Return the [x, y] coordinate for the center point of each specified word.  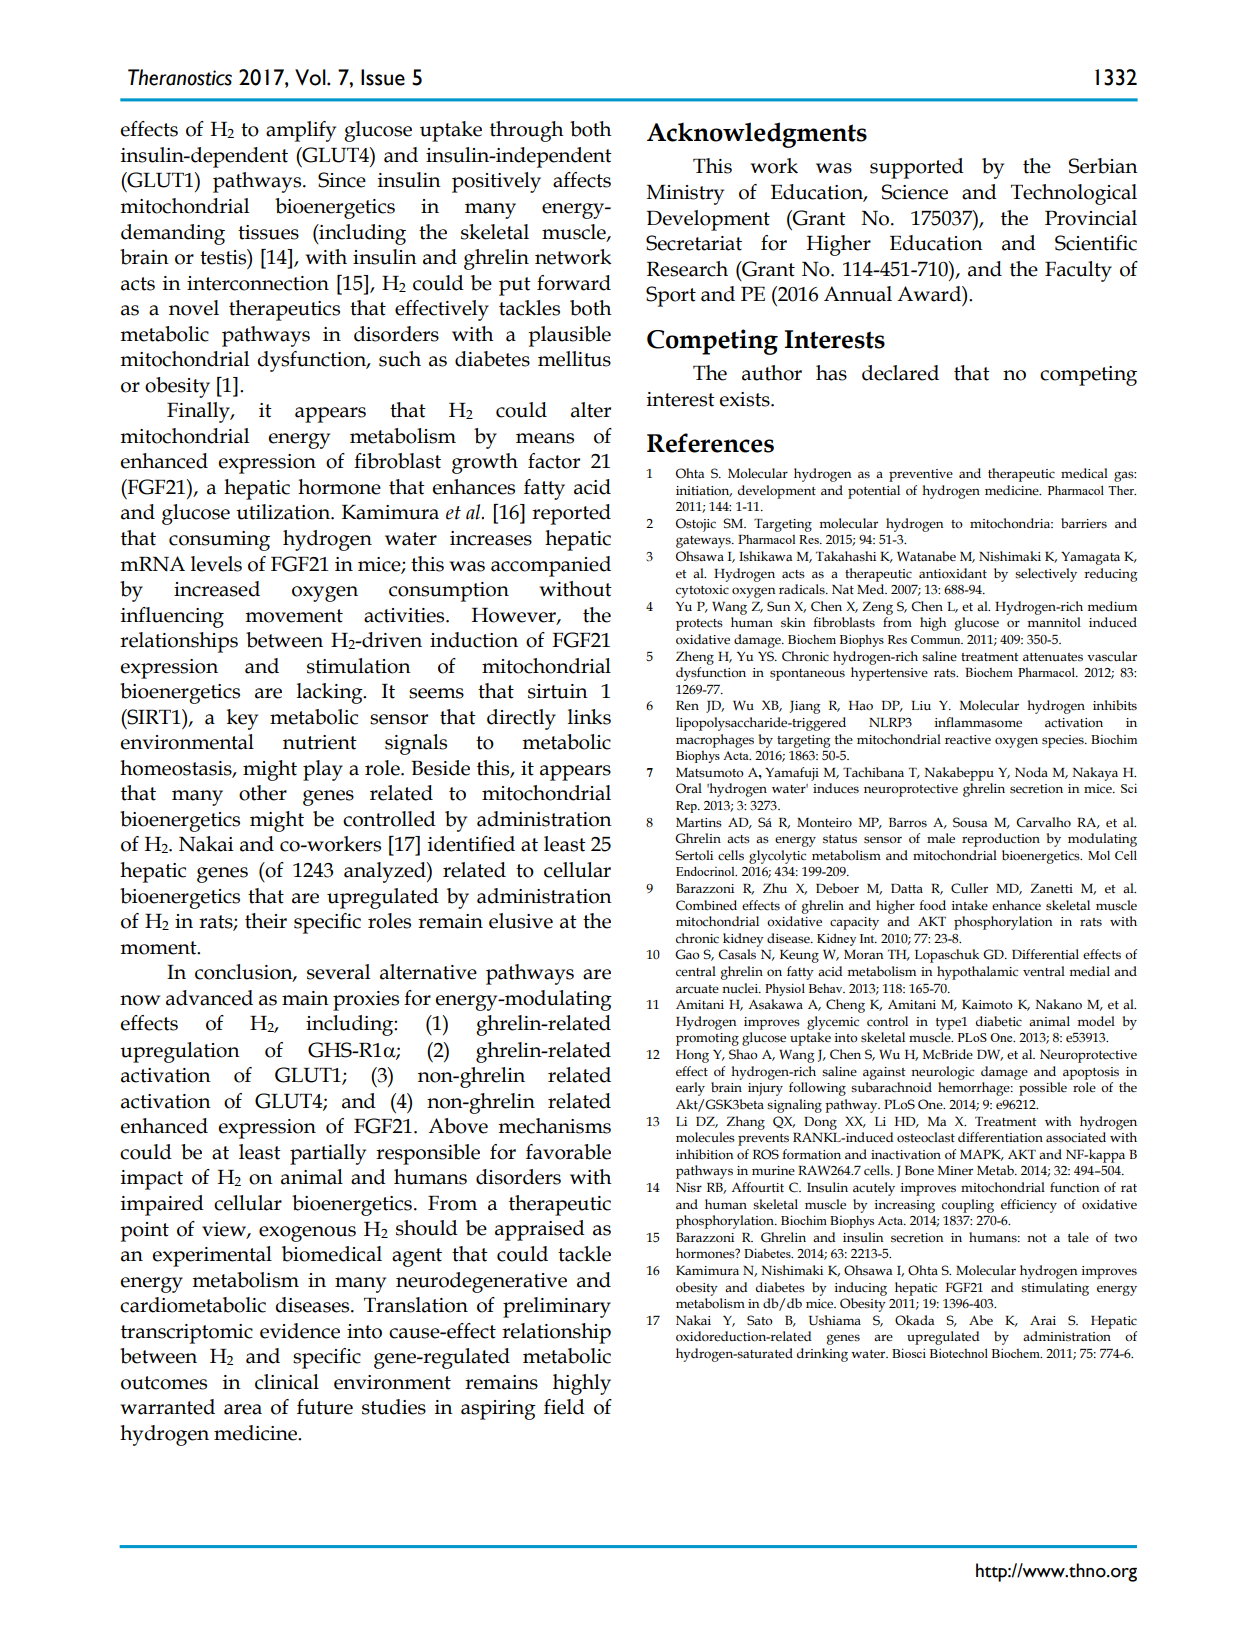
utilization [284, 512]
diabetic [999, 1021]
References [710, 443]
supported [917, 168]
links [589, 717]
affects [582, 180]
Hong [692, 1056]
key [242, 719]
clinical [287, 1382]
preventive [921, 475]
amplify [301, 131]
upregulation [180, 1052]
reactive [968, 740]
